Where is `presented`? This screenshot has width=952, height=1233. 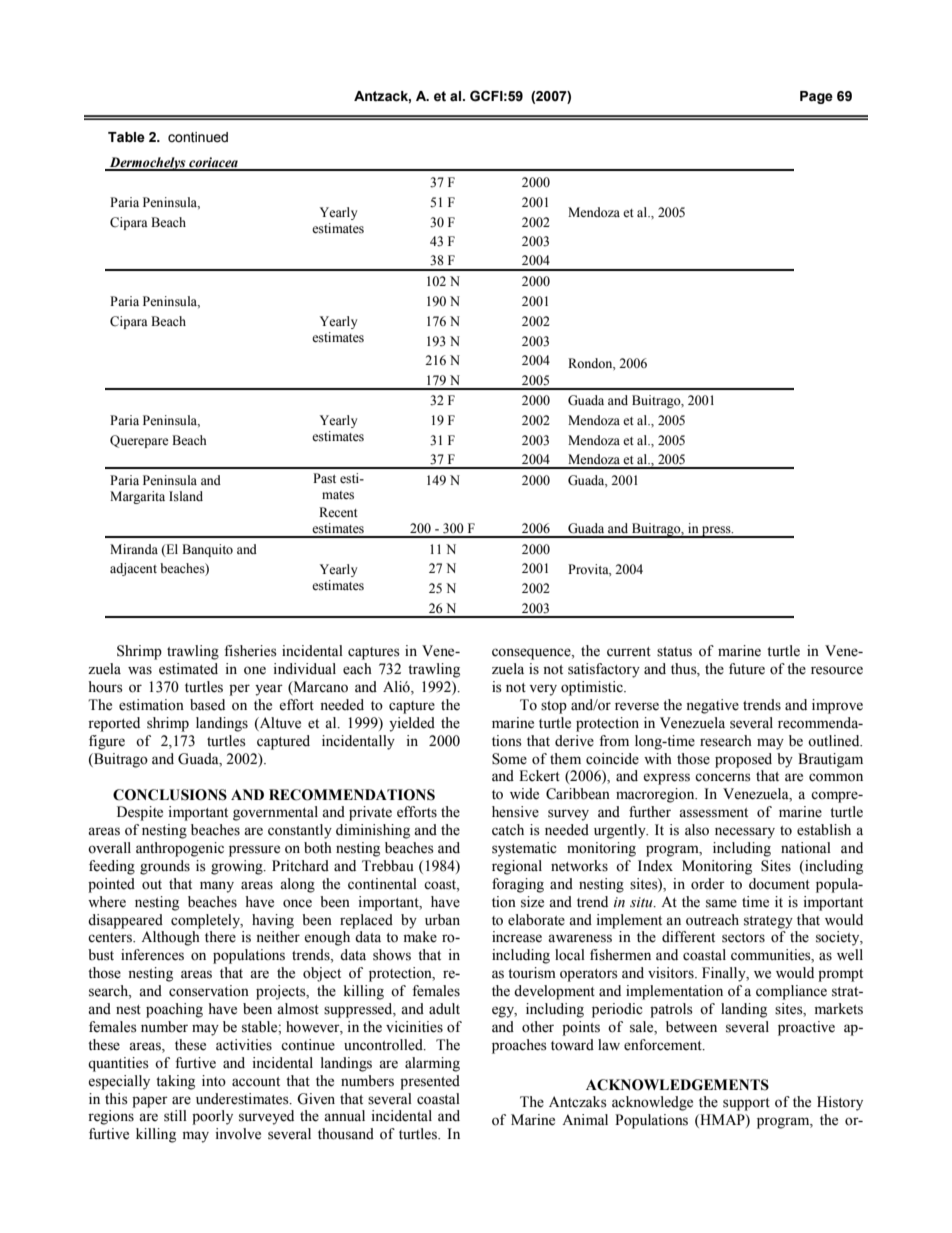
presented is located at coordinates (430, 1082).
